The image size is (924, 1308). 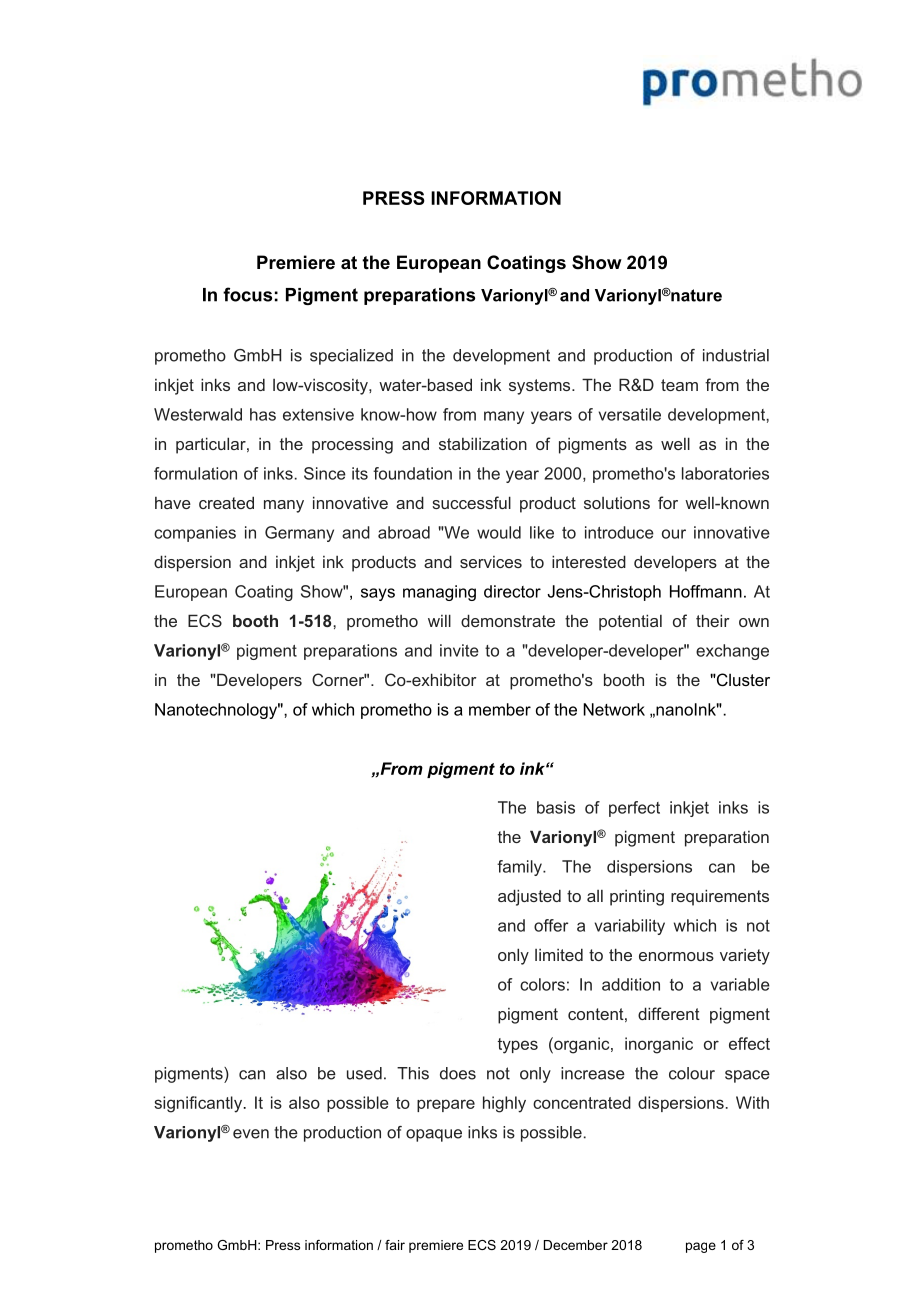 I want to click on even, so click(x=251, y=1134).
